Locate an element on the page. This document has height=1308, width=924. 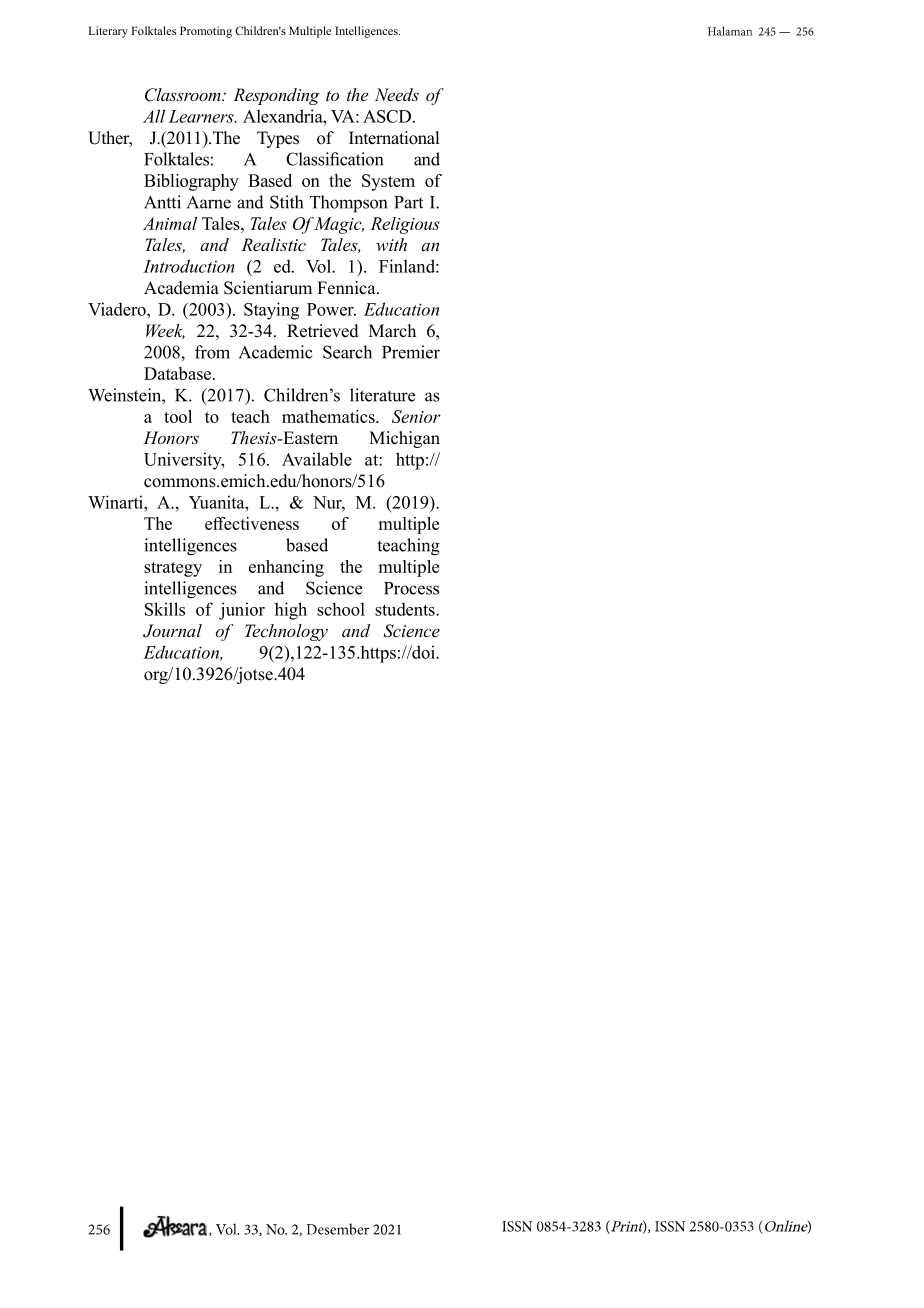
students is located at coordinates (406, 609).
